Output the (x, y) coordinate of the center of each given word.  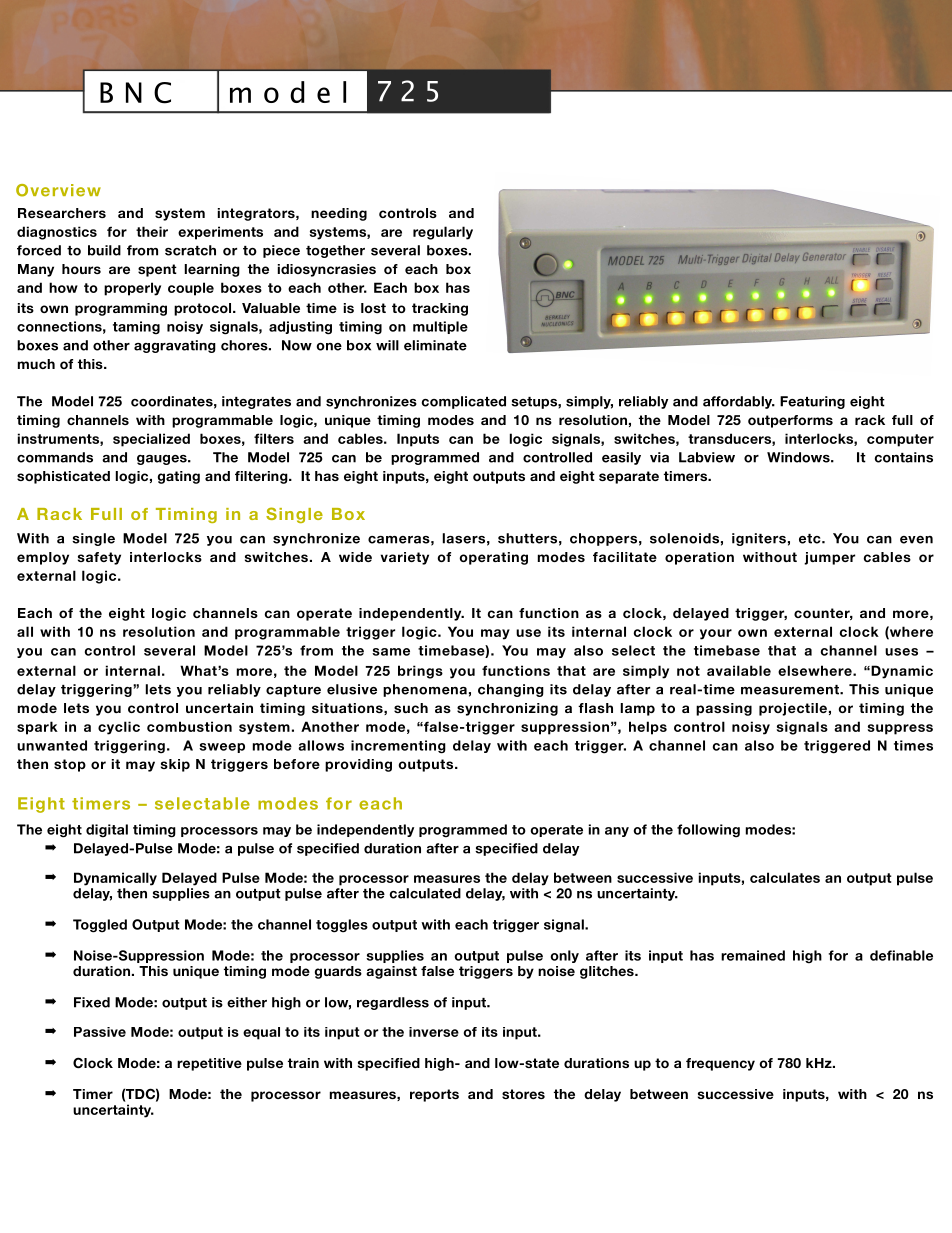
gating (179, 477)
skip (175, 765)
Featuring (812, 402)
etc (811, 539)
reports (434, 1095)
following (708, 831)
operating (493, 558)
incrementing (398, 747)
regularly (443, 233)
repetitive (209, 1064)
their (152, 231)
